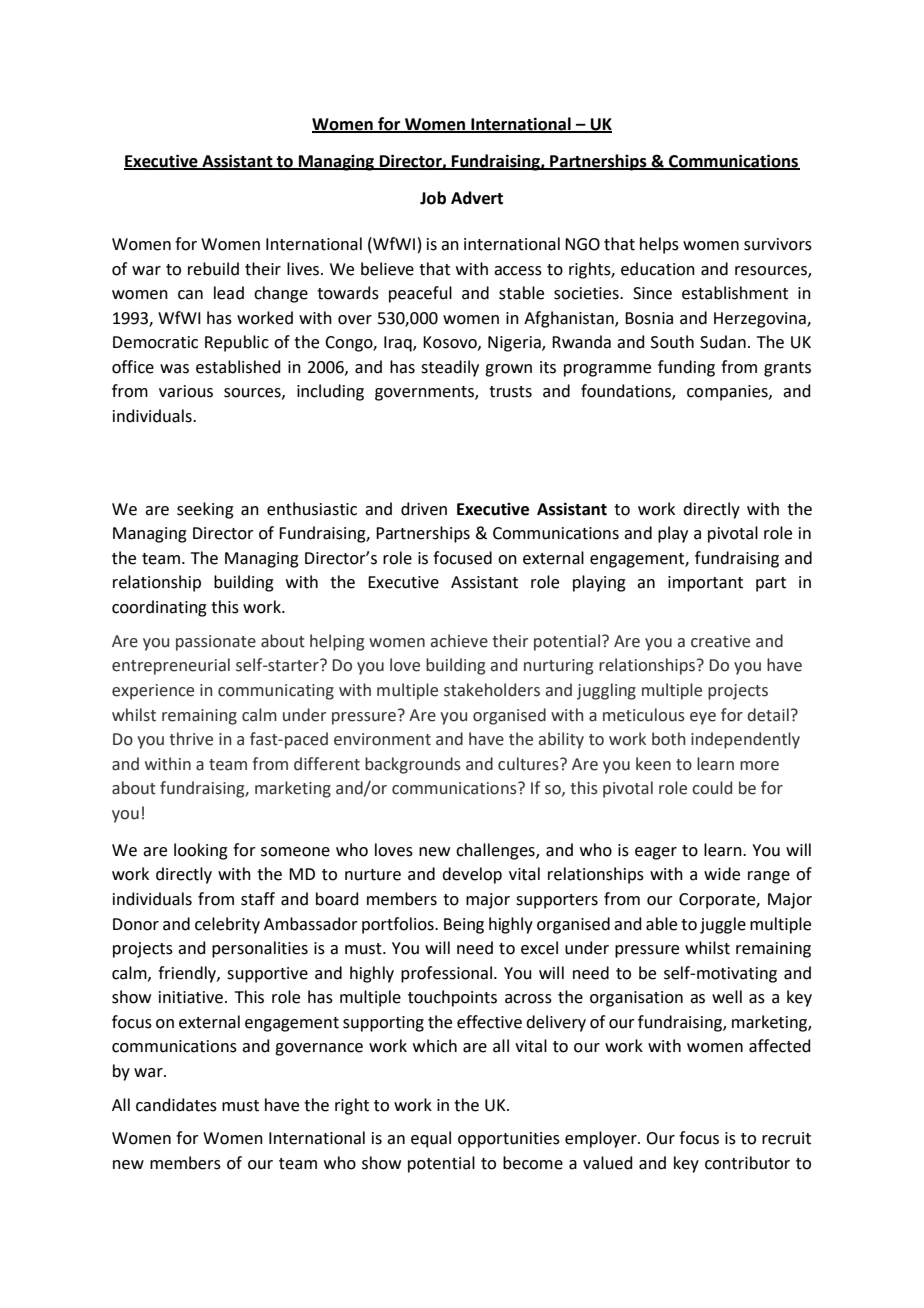  What do you see at coordinates (477, 198) in the screenshot?
I see `Advert` at bounding box center [477, 198].
